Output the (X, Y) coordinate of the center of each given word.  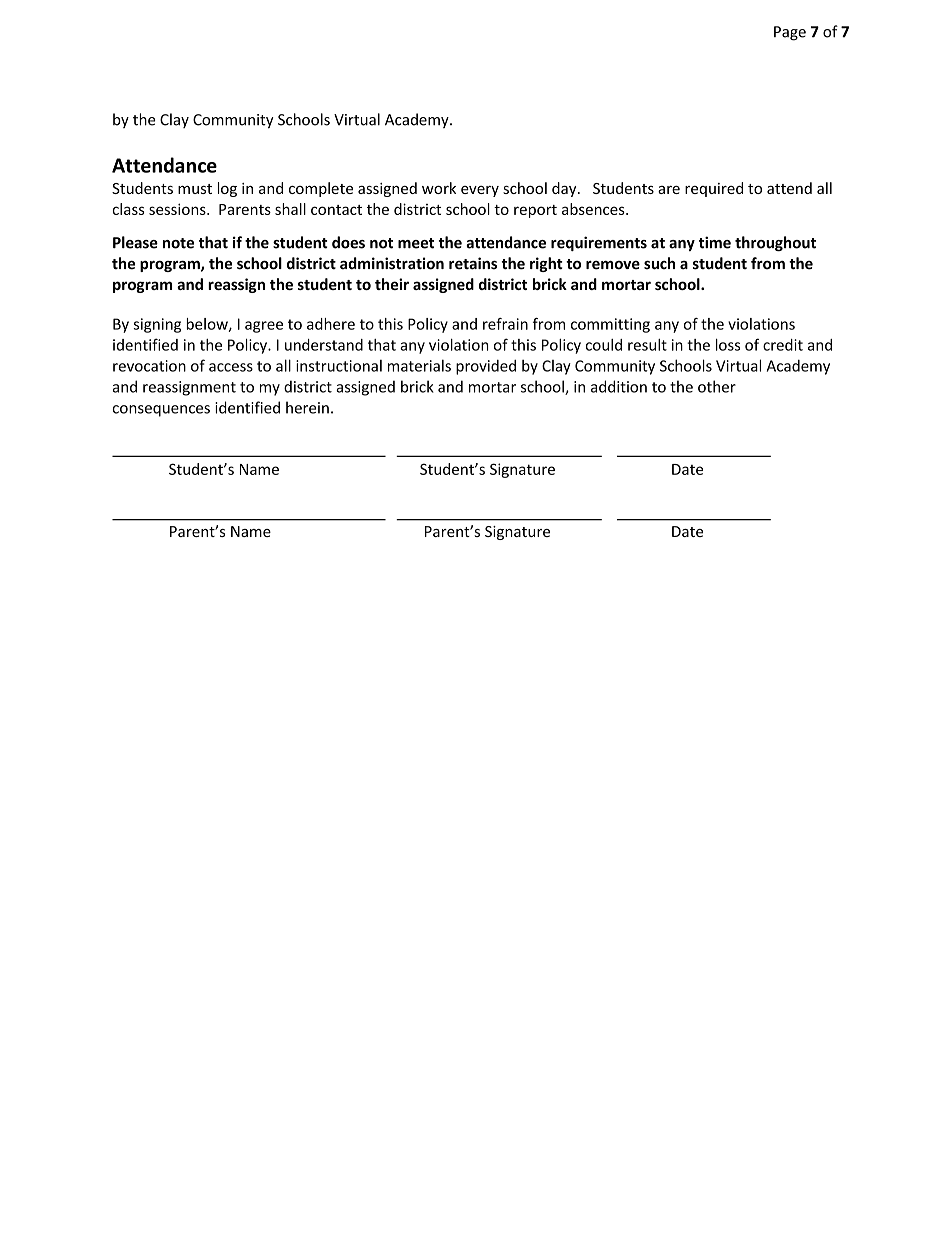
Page (790, 33)
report (535, 211)
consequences (161, 411)
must (195, 189)
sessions (178, 209)
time (715, 242)
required (714, 189)
